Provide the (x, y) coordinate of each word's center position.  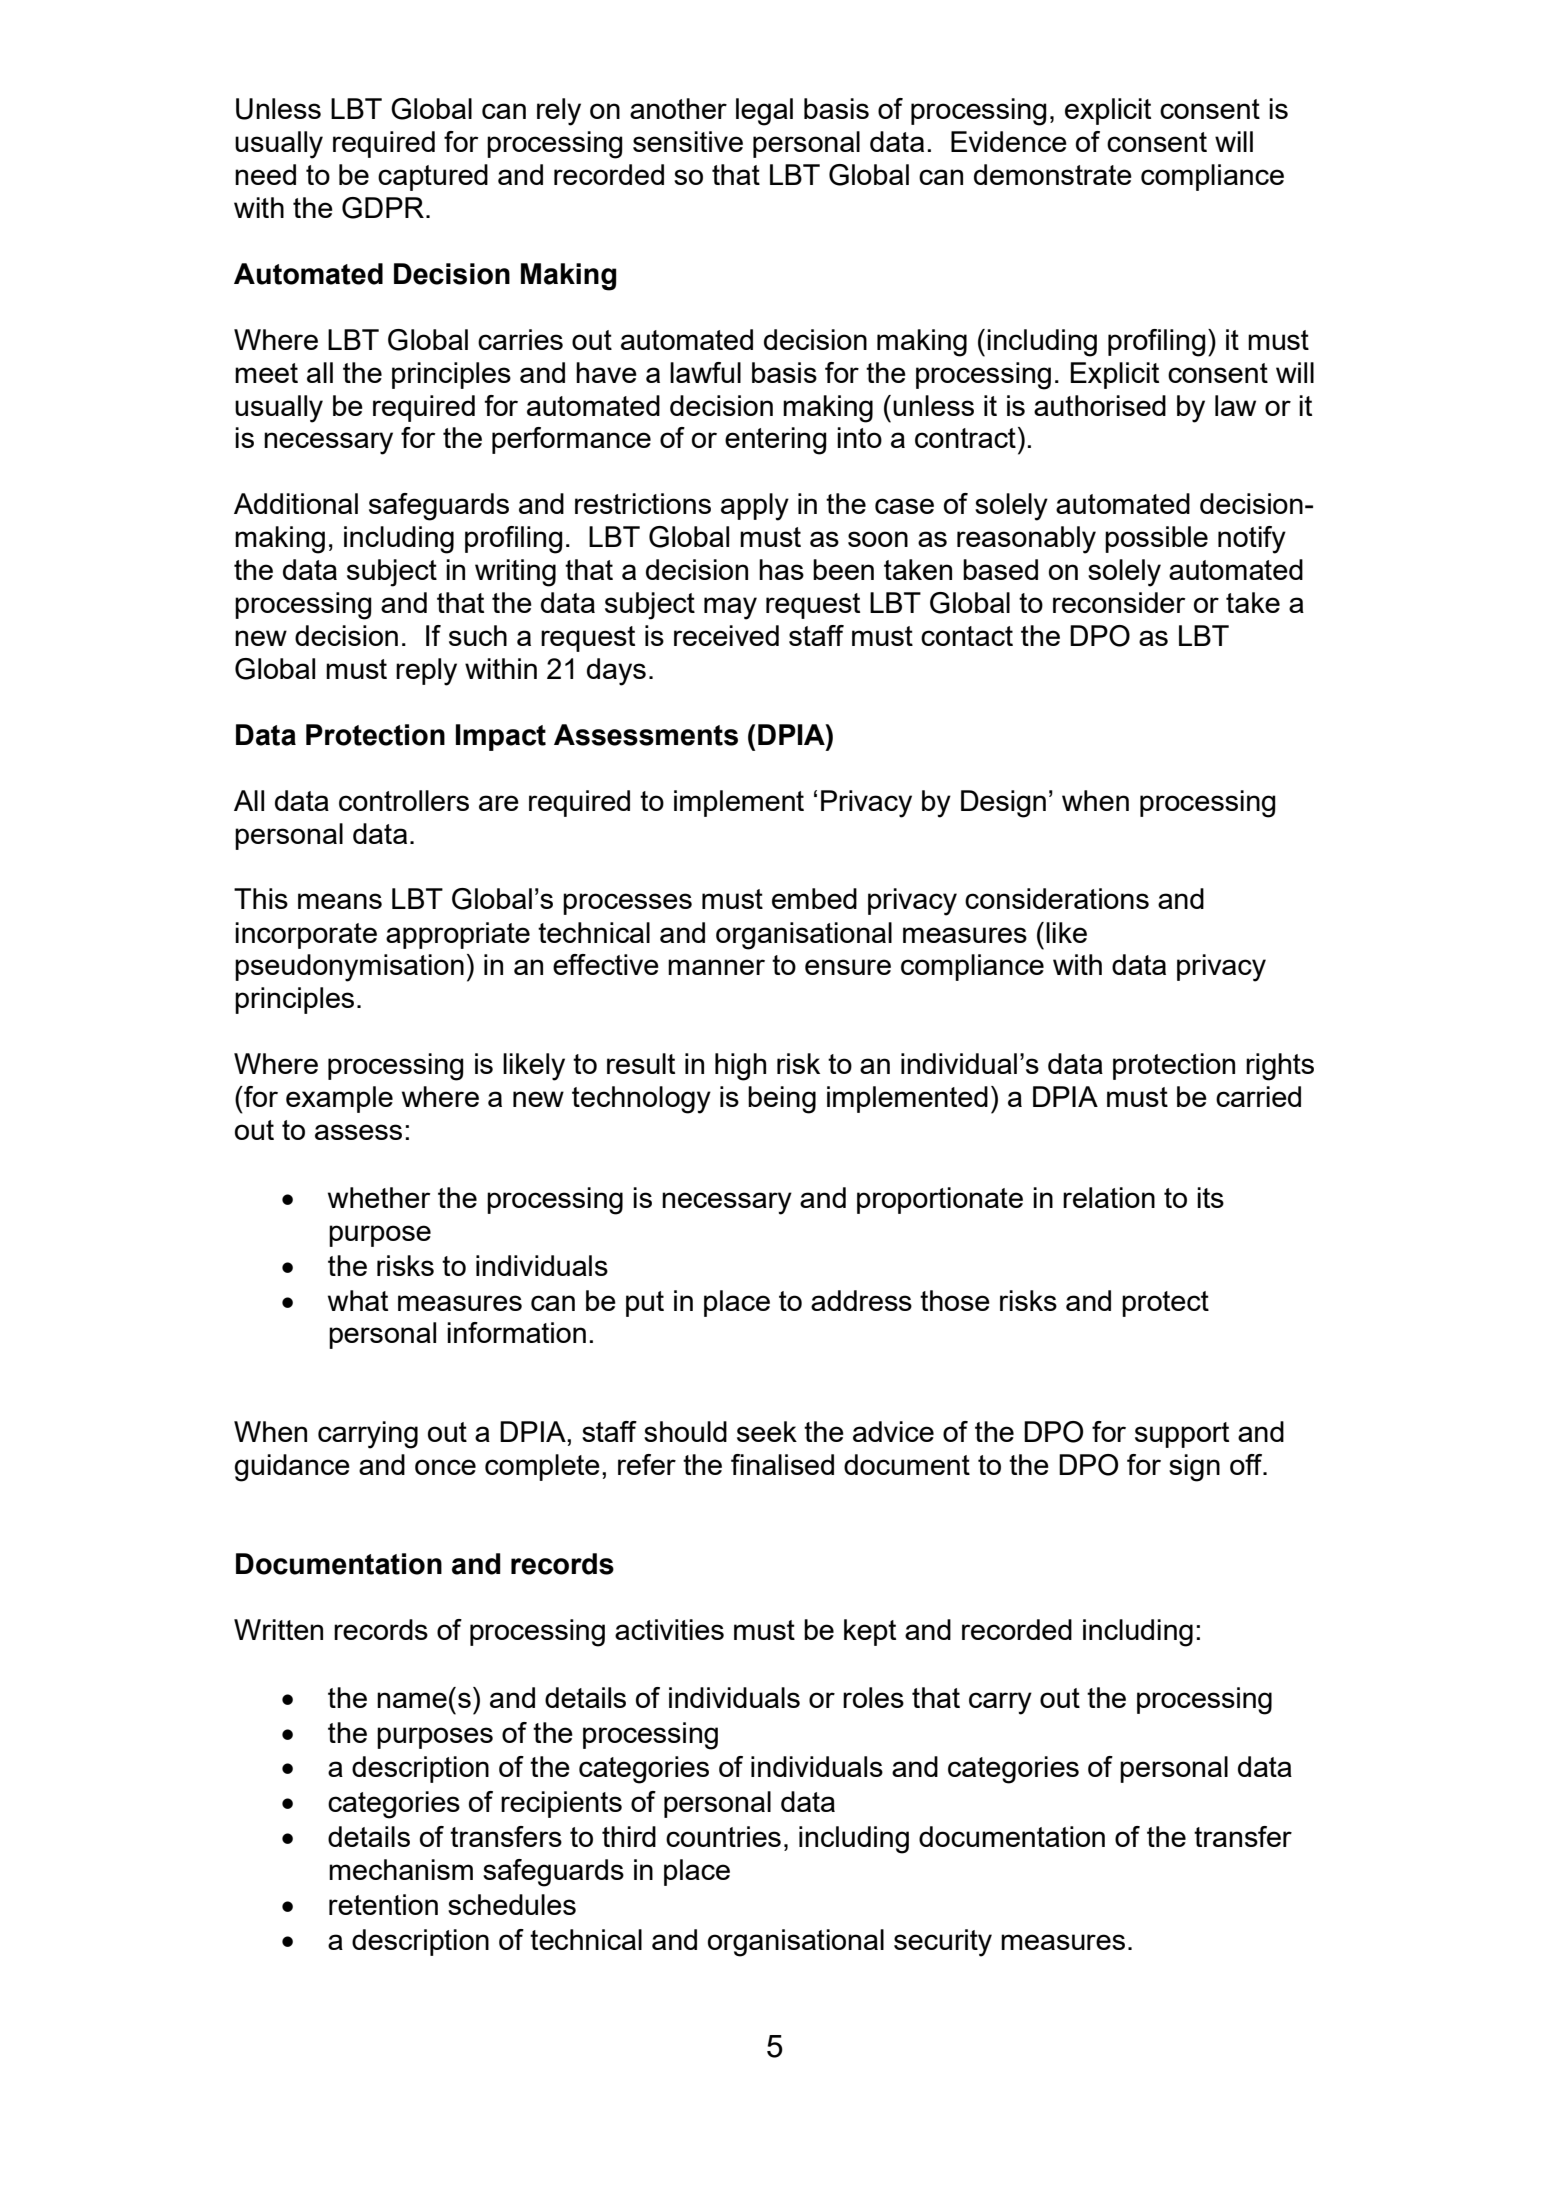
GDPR (383, 208)
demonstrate (1053, 174)
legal (764, 112)
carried (1258, 1096)
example (339, 1099)
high (740, 1067)
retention (383, 1904)
